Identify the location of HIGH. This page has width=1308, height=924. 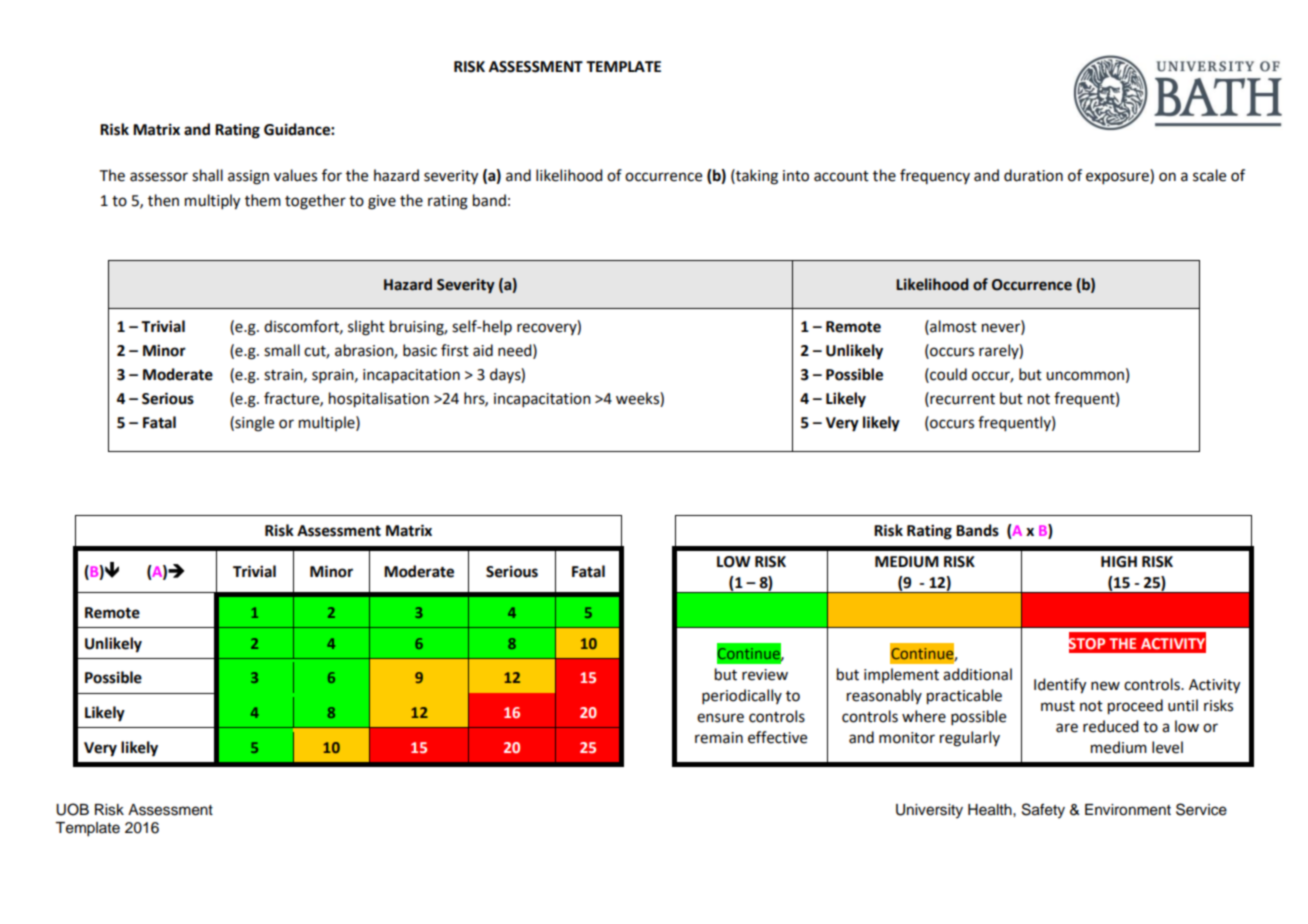
(1119, 562).
